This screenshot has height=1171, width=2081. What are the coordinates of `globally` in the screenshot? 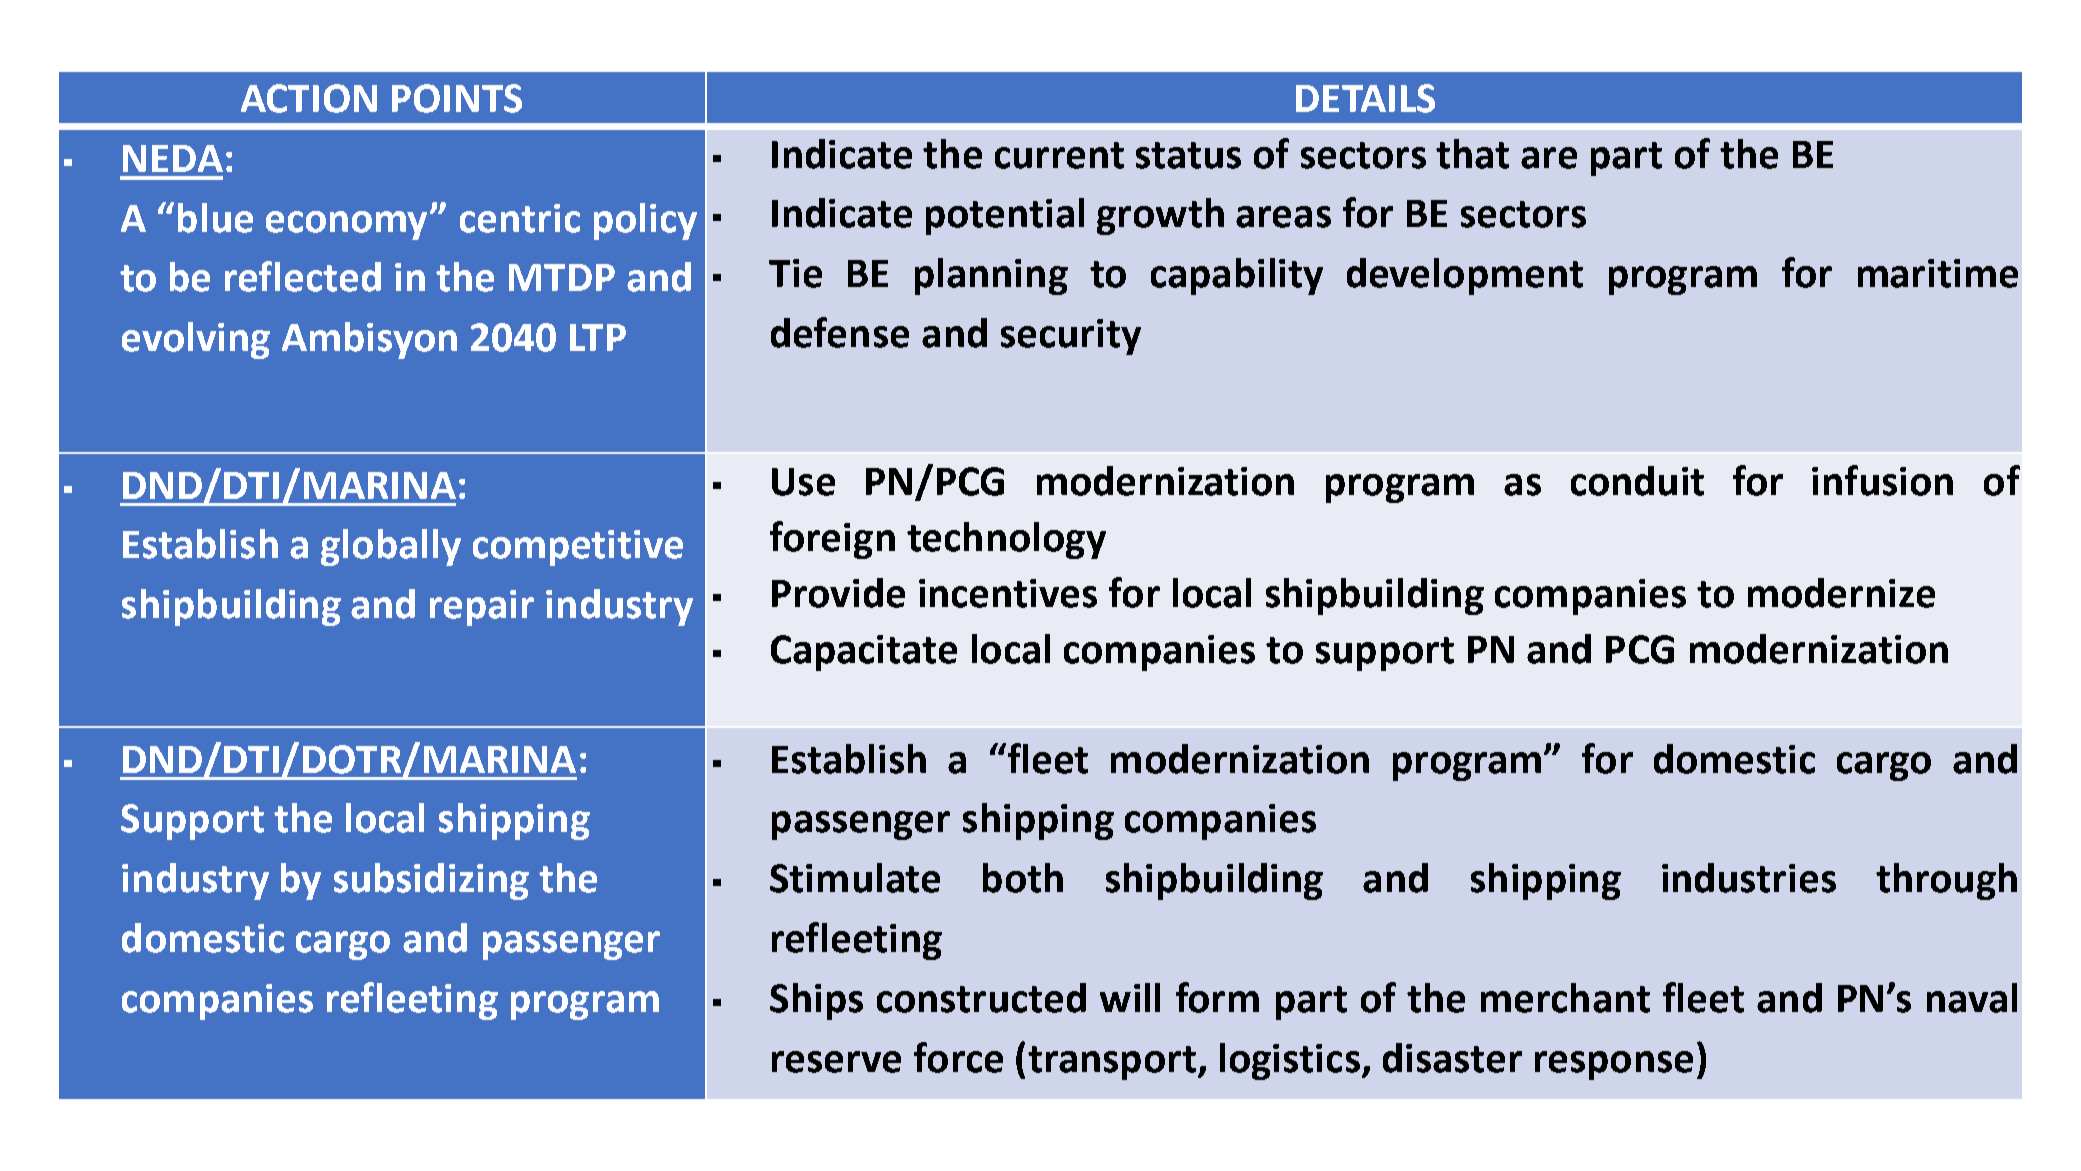 It's located at (391, 547).
